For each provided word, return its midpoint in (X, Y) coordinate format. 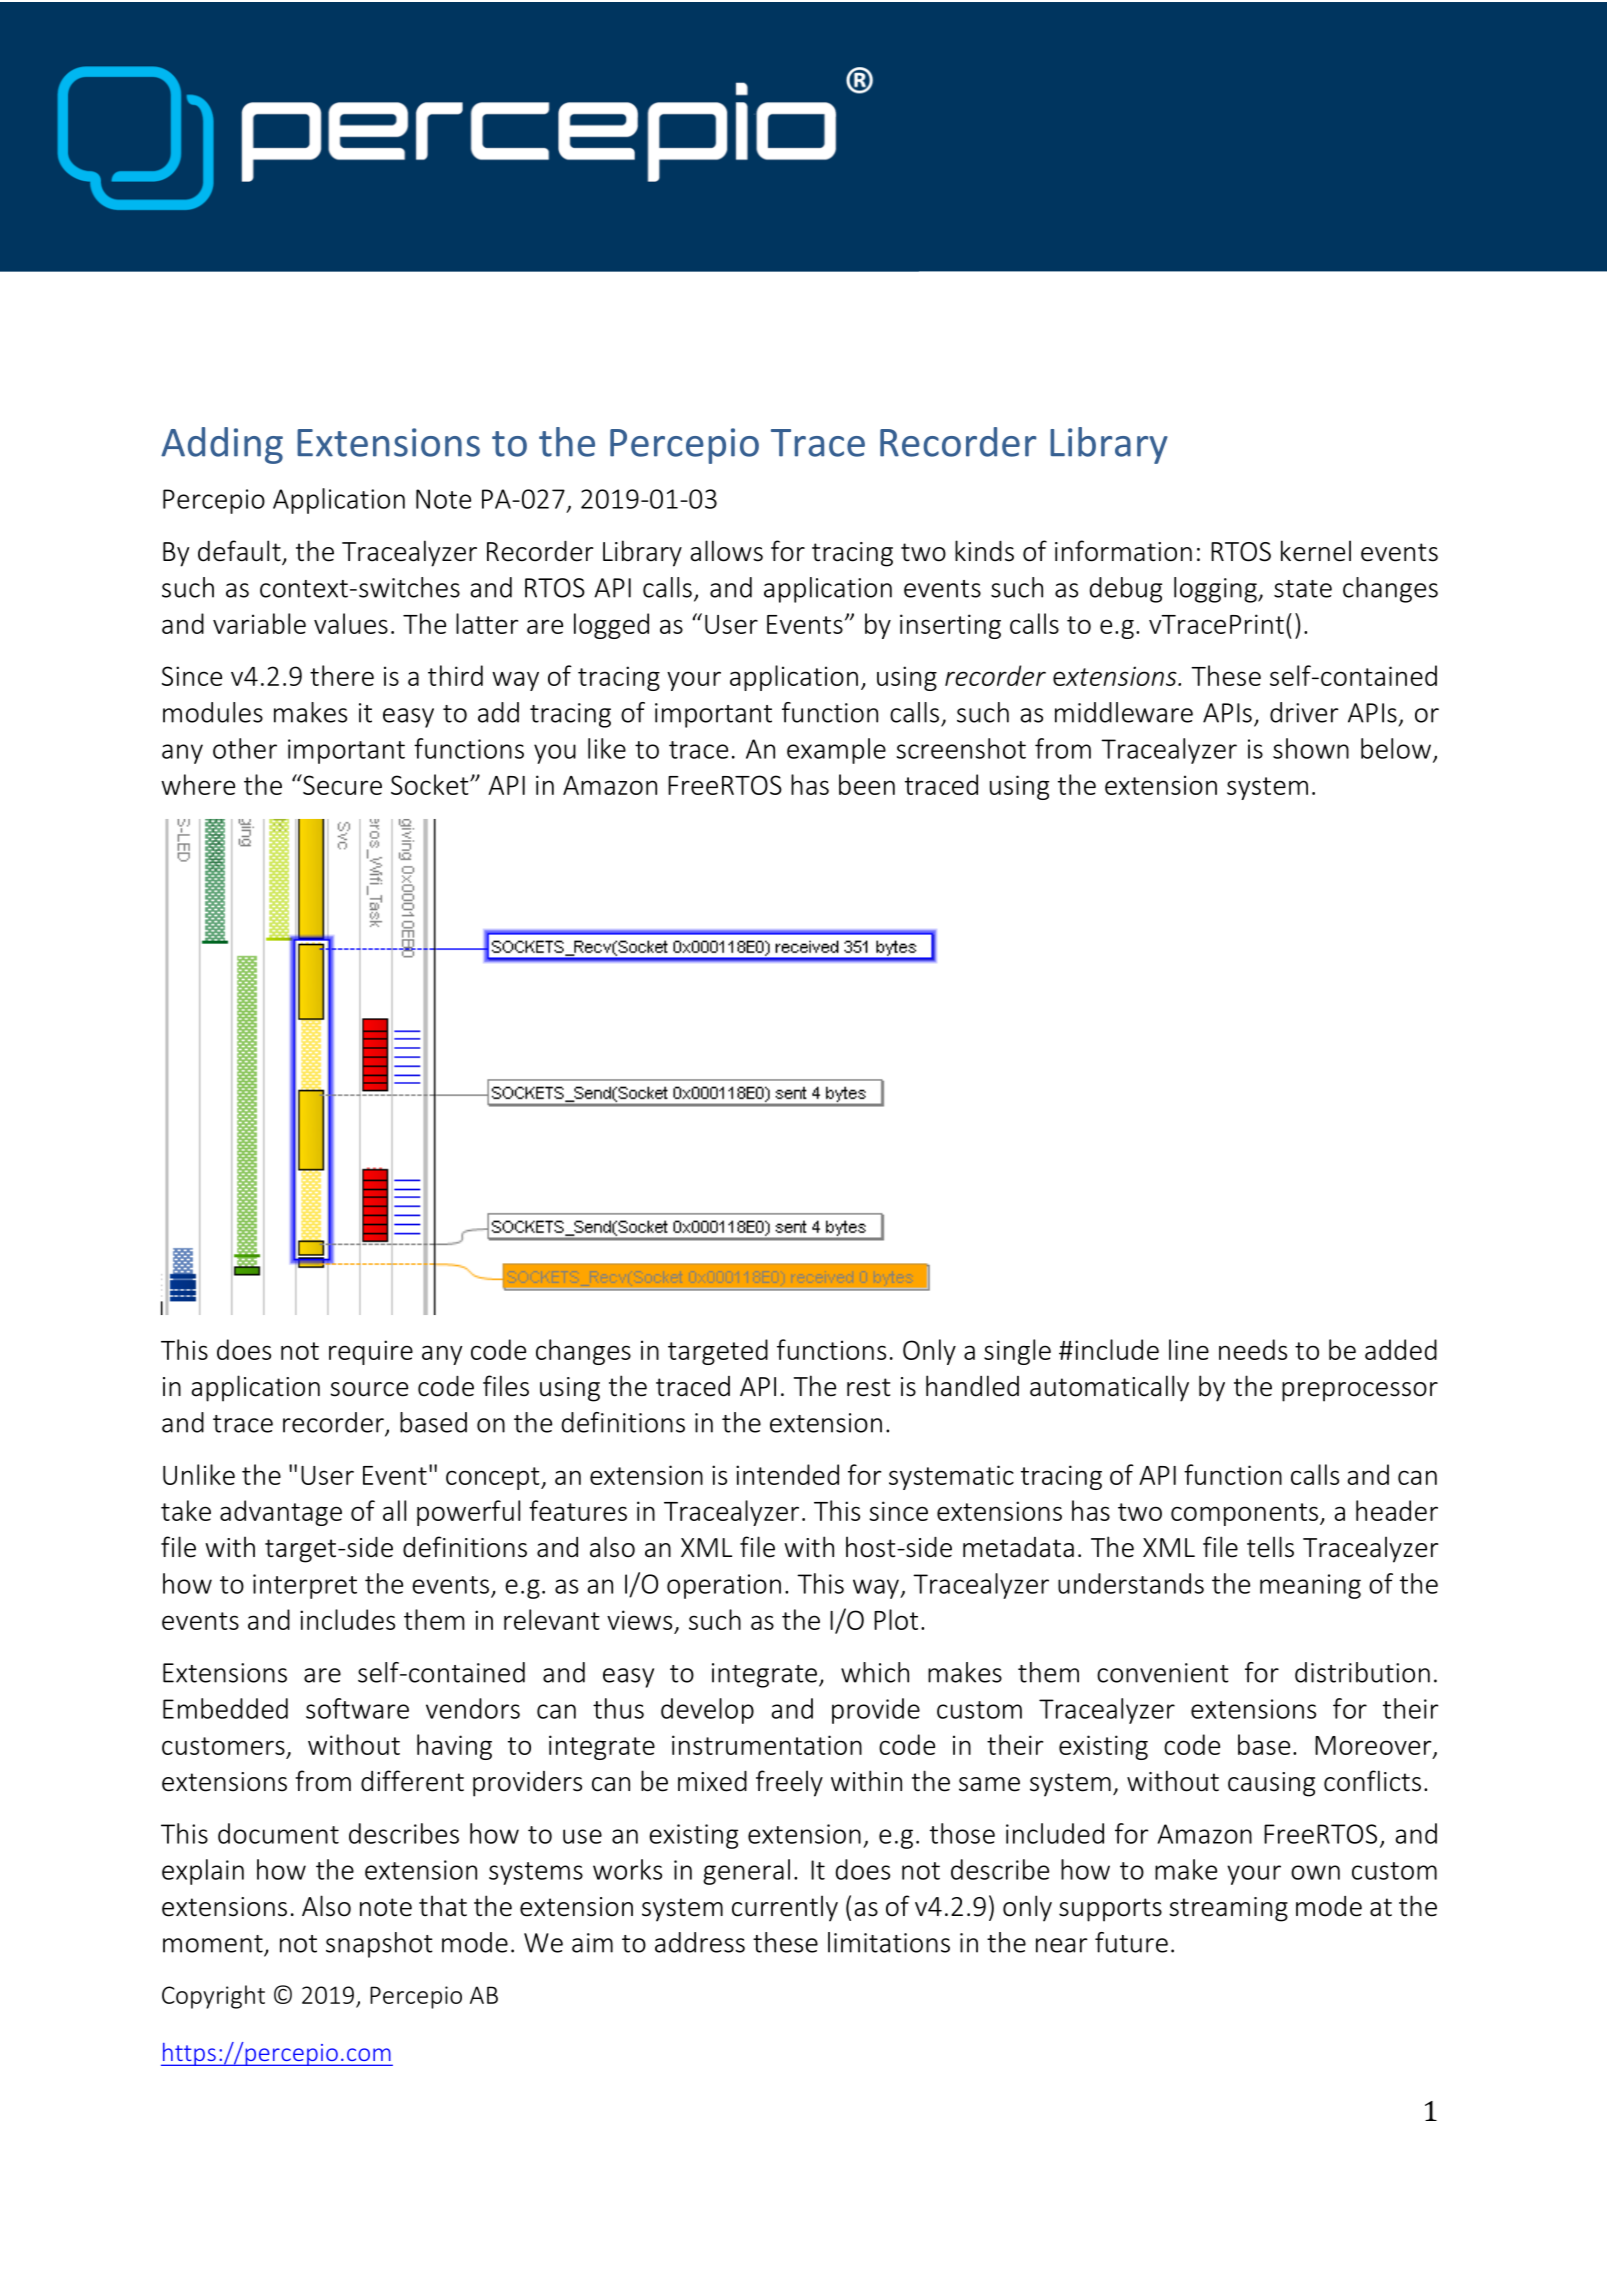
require (371, 1352)
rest (868, 1387)
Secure (341, 784)
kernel (1316, 551)
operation (724, 1586)
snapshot (379, 1945)
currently (785, 1908)
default (240, 552)
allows (726, 551)
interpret (305, 1586)
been (867, 784)
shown (1311, 748)
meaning (1310, 1586)
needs (1253, 1349)
